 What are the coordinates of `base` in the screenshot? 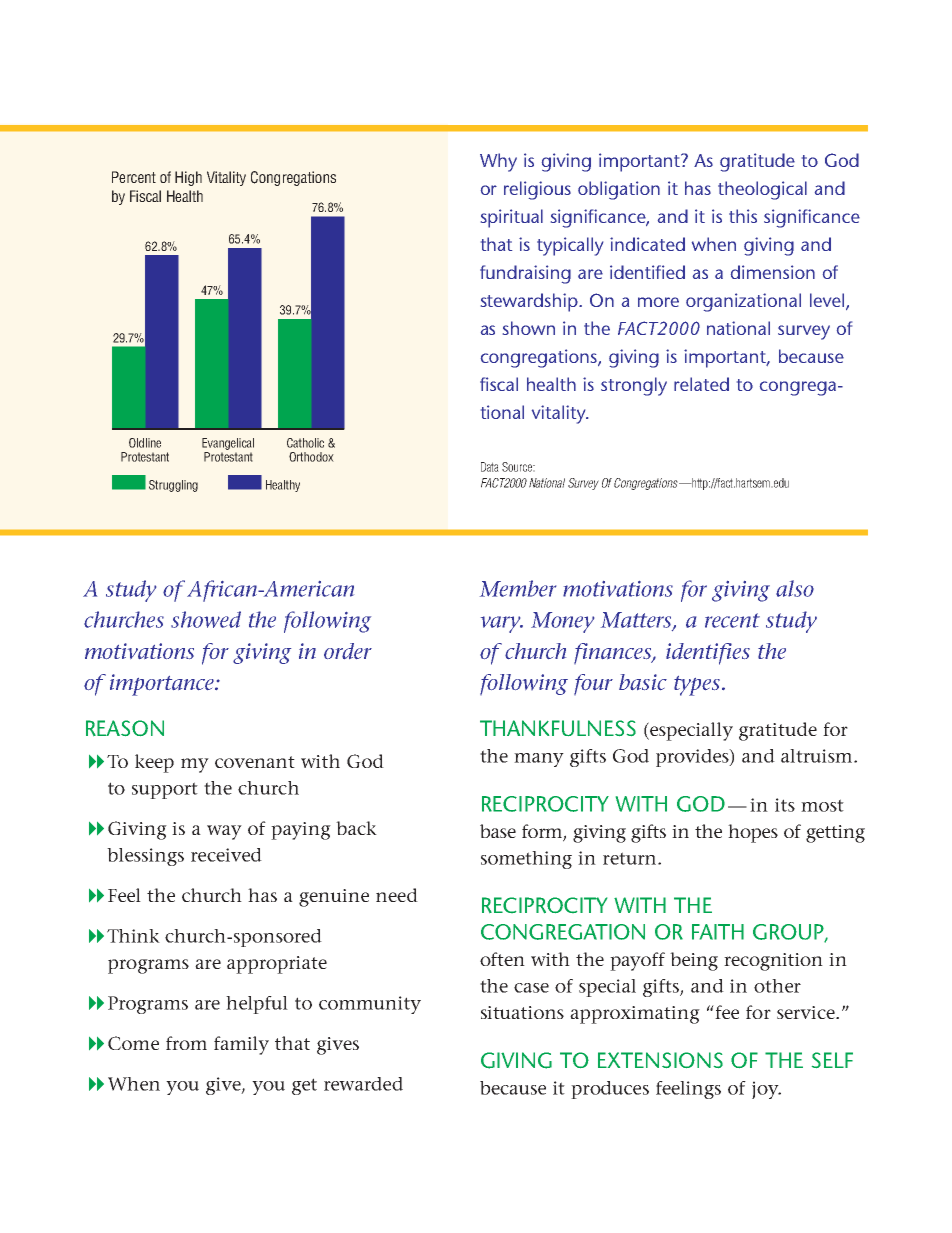 It's located at (498, 831).
